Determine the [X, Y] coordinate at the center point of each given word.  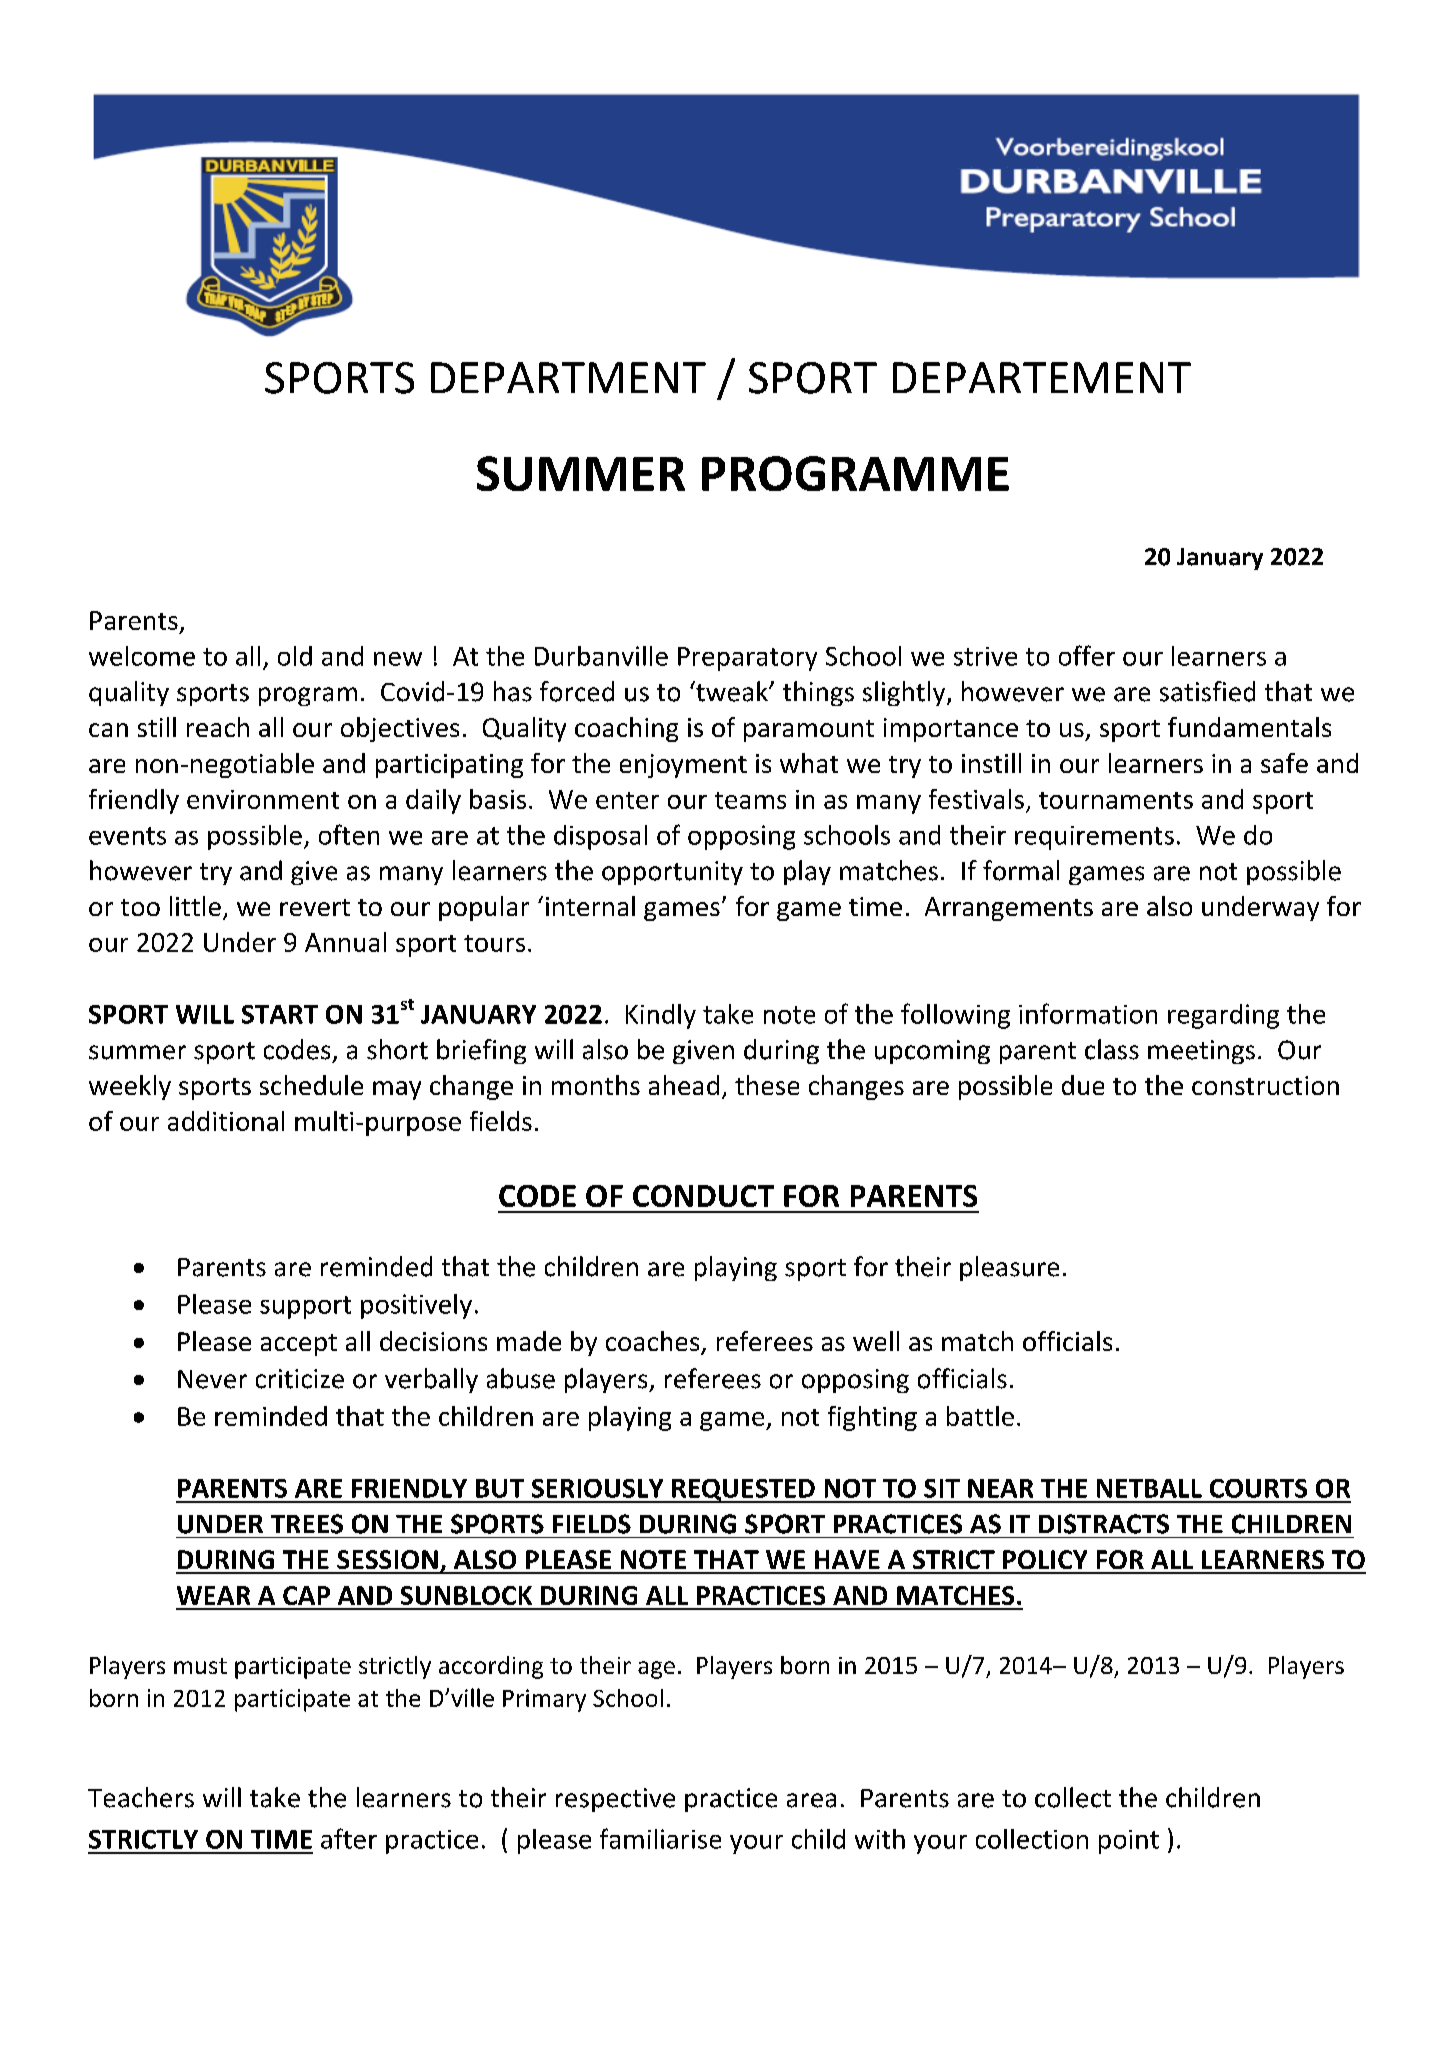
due [1083, 1085]
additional [226, 1121]
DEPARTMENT [568, 377]
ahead [684, 1085]
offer [1087, 655]
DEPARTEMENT [1042, 377]
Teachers [141, 1797]
